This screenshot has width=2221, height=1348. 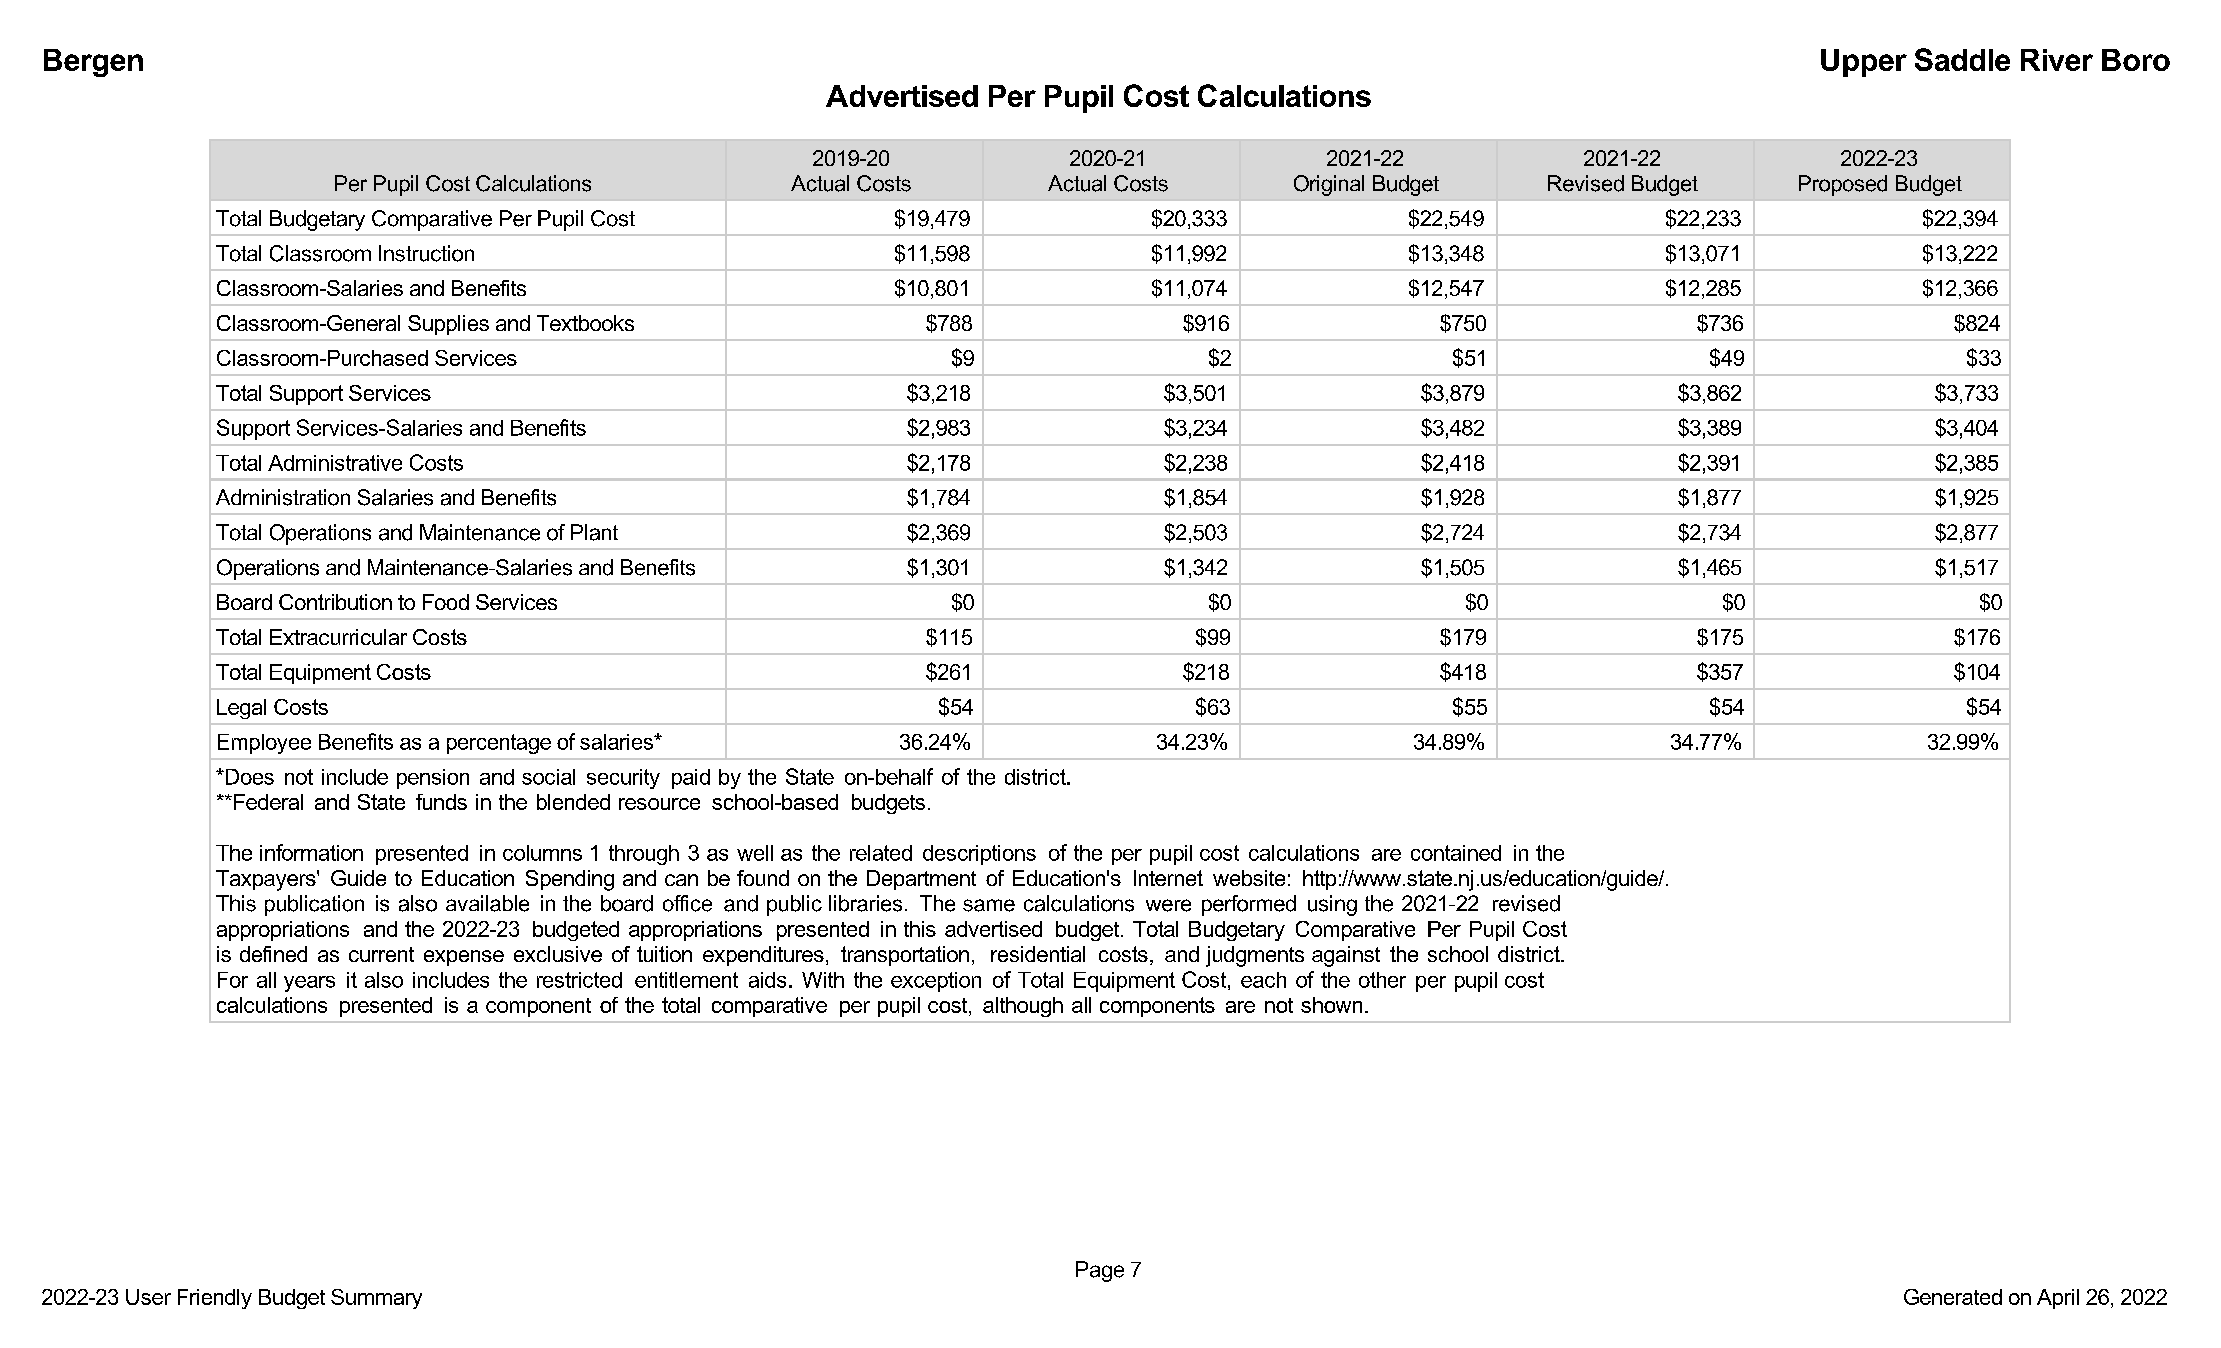 What do you see at coordinates (594, 532) in the screenshot?
I see `Plant` at bounding box center [594, 532].
